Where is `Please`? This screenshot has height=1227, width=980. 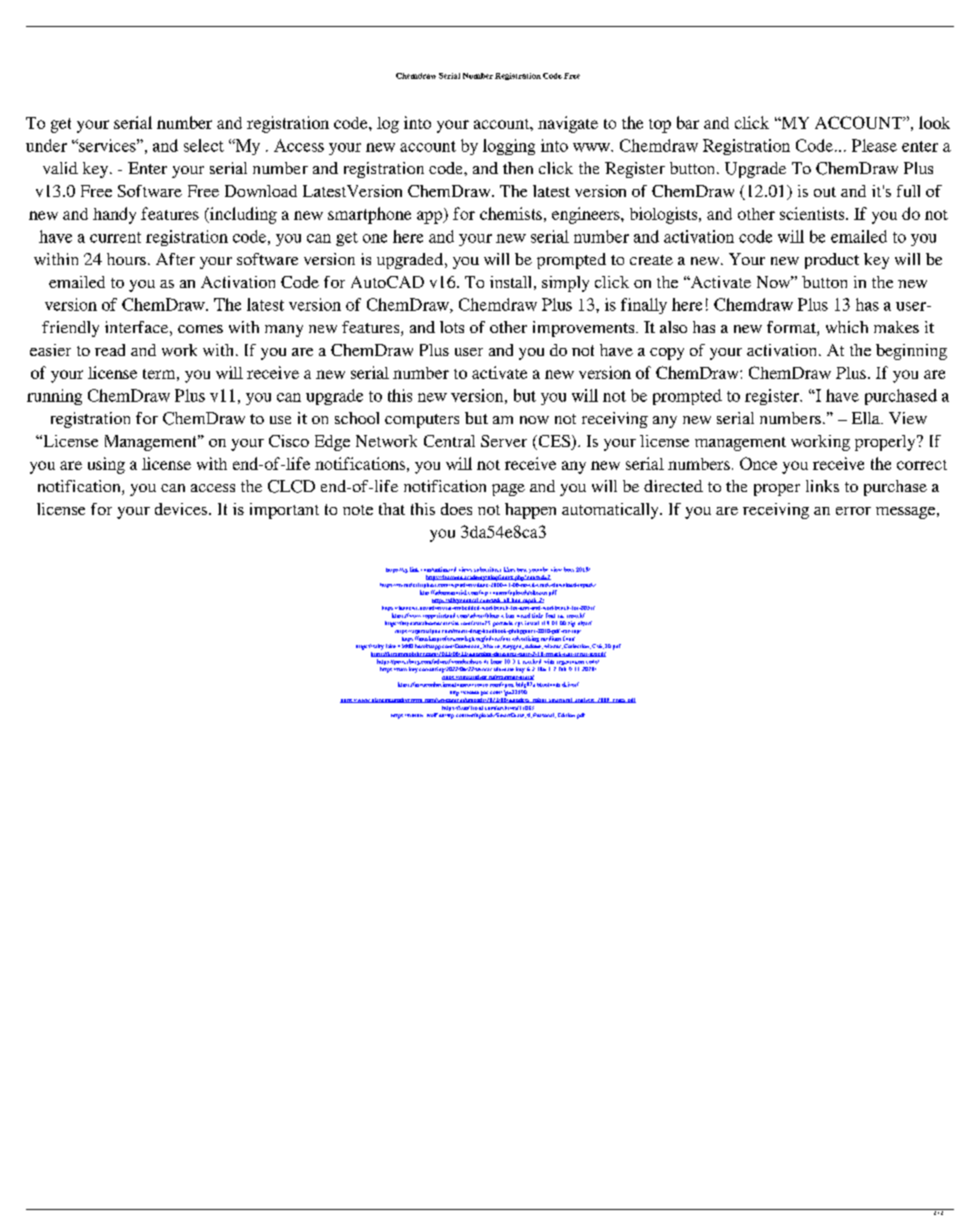
Please is located at coordinates (874, 145).
